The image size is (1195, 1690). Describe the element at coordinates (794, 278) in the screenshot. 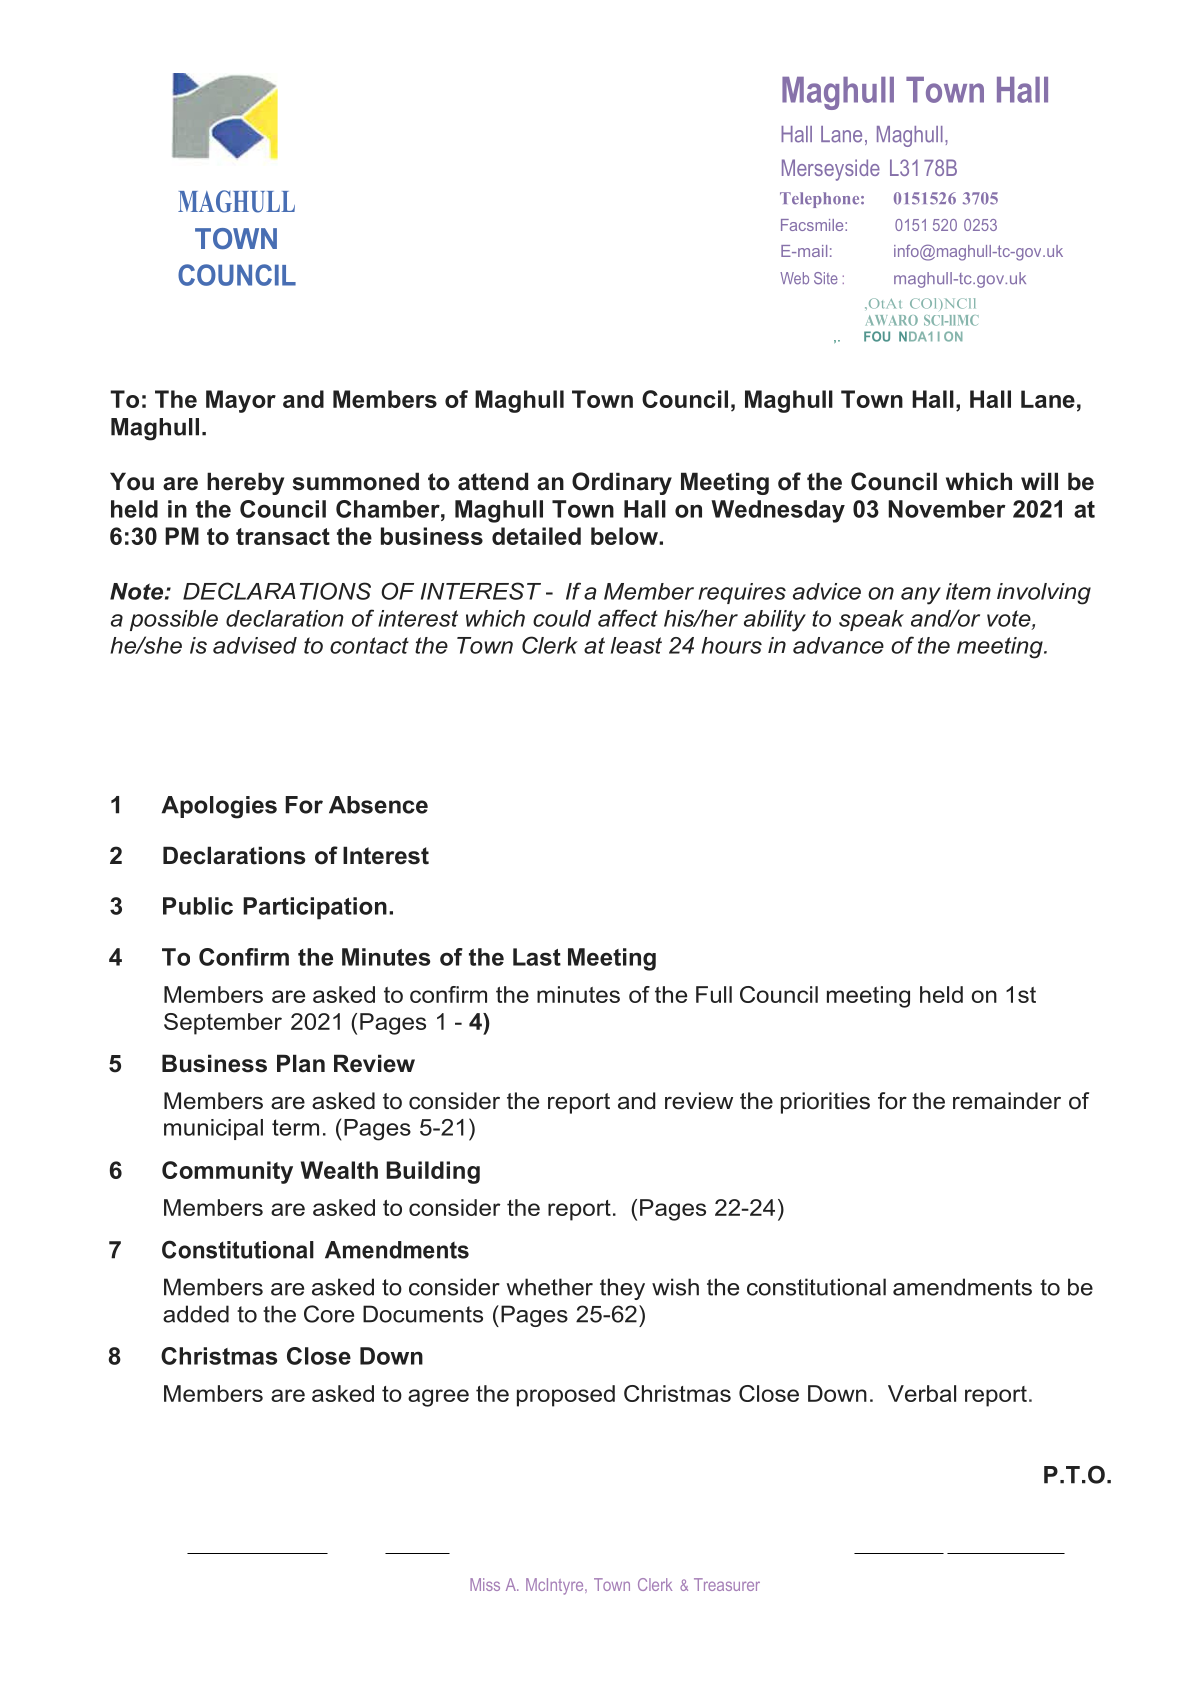

I see `Web` at that location.
